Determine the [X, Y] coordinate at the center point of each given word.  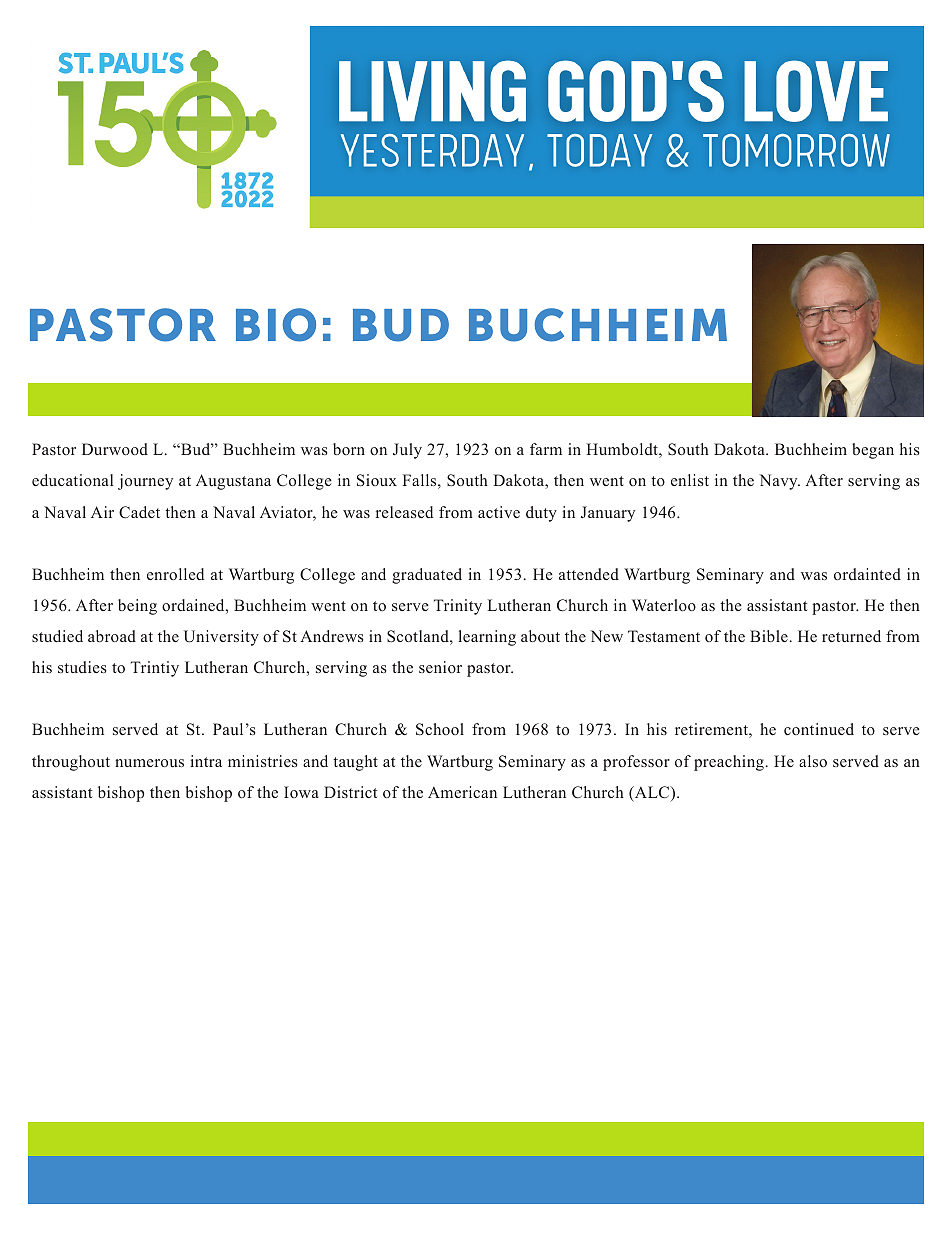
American [462, 792]
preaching [729, 763]
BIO [276, 325]
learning [487, 638]
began [873, 451]
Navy [779, 482]
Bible [769, 636]
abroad [112, 636]
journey [145, 482]
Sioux [377, 480]
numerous [149, 763]
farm [546, 449]
